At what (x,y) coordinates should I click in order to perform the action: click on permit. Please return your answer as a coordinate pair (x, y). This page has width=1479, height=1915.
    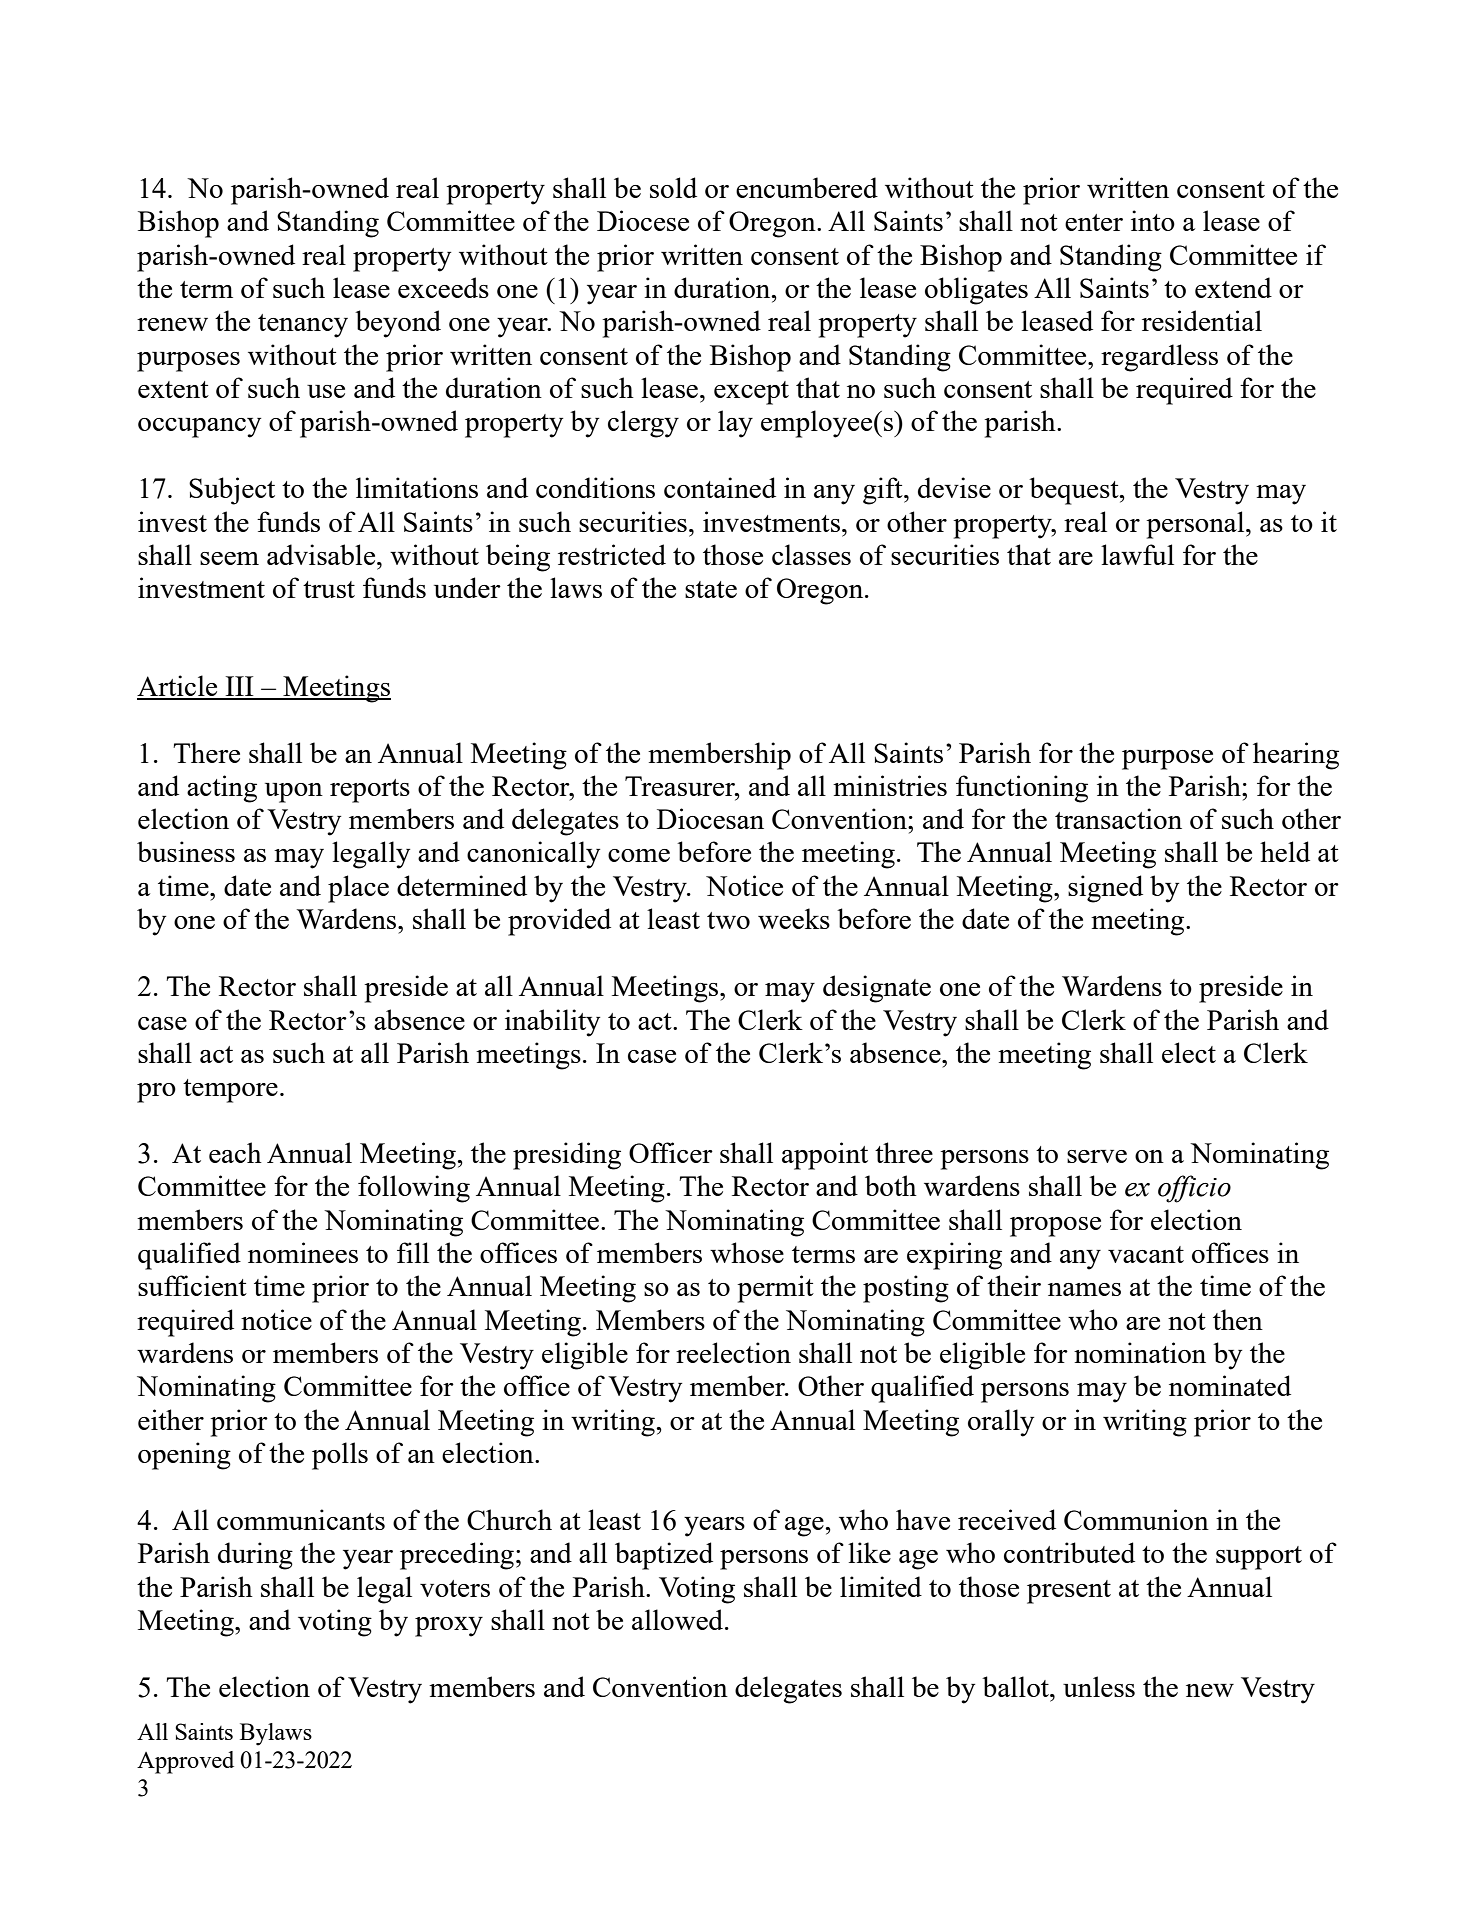
    Looking at the image, I should click on (775, 1289).
